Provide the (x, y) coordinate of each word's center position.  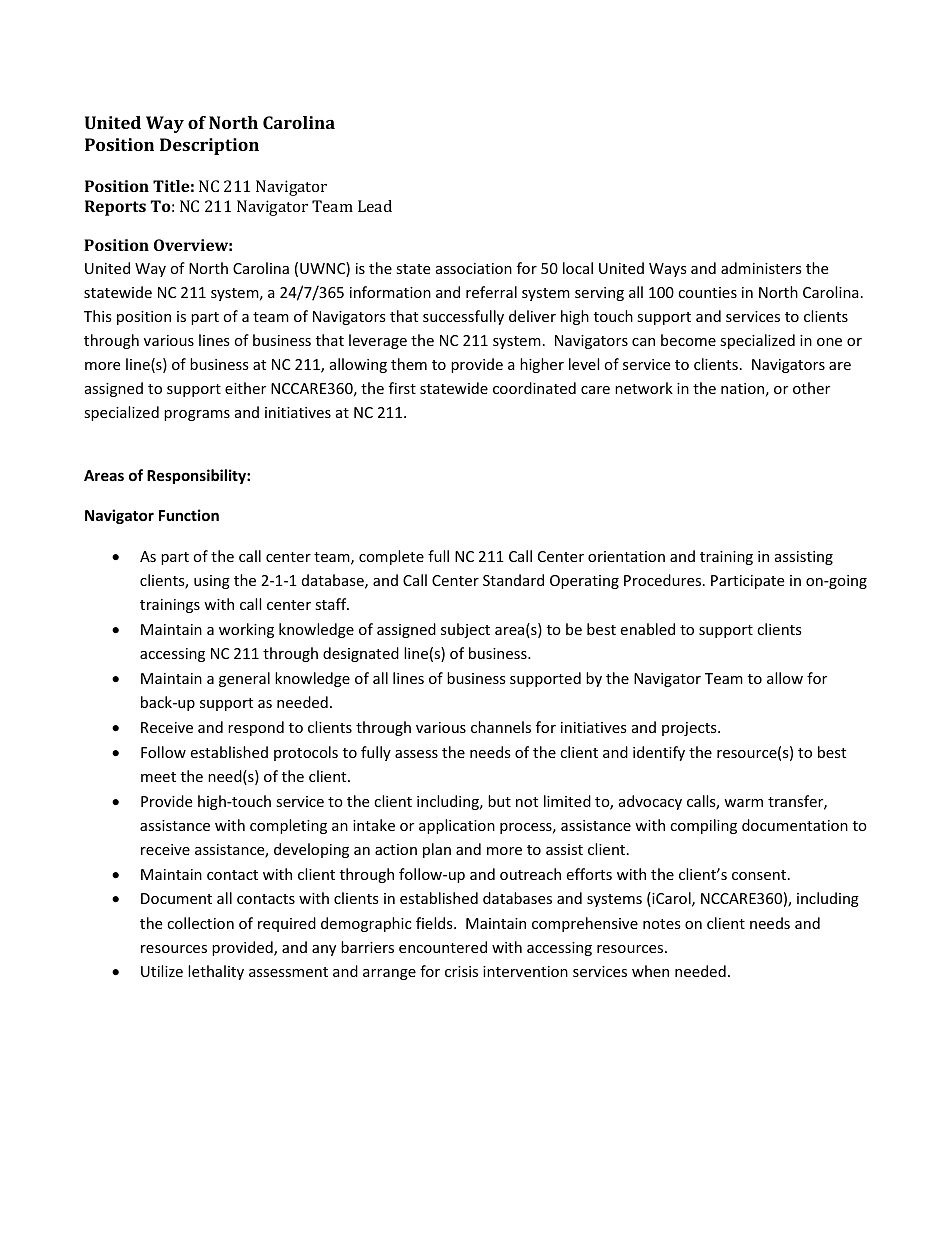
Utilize (162, 971)
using (212, 582)
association (474, 268)
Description (209, 146)
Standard (513, 580)
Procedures (664, 580)
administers (761, 268)
